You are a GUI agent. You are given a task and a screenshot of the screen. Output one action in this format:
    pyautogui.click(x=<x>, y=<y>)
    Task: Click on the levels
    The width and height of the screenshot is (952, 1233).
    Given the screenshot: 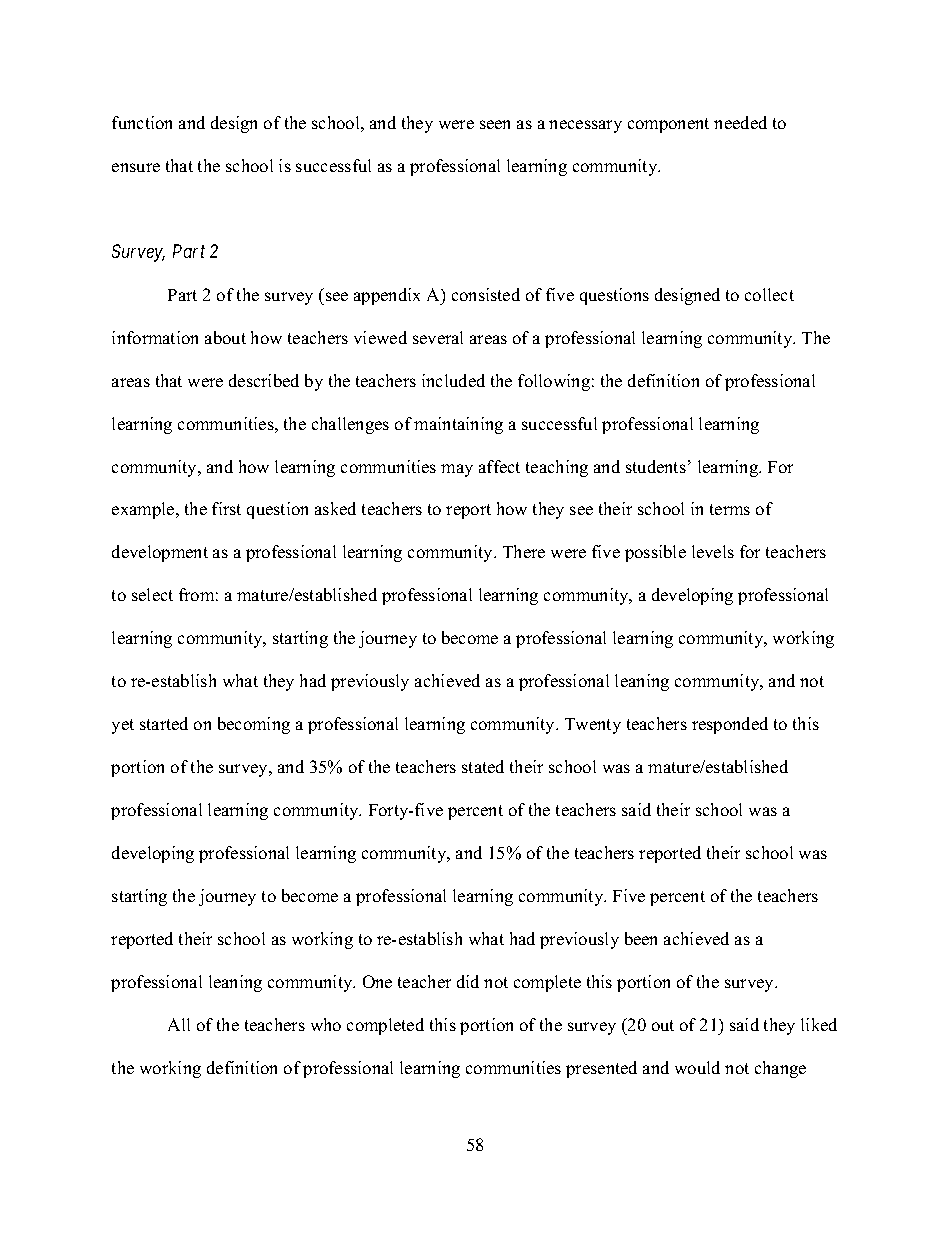 What is the action you would take?
    pyautogui.click(x=713, y=551)
